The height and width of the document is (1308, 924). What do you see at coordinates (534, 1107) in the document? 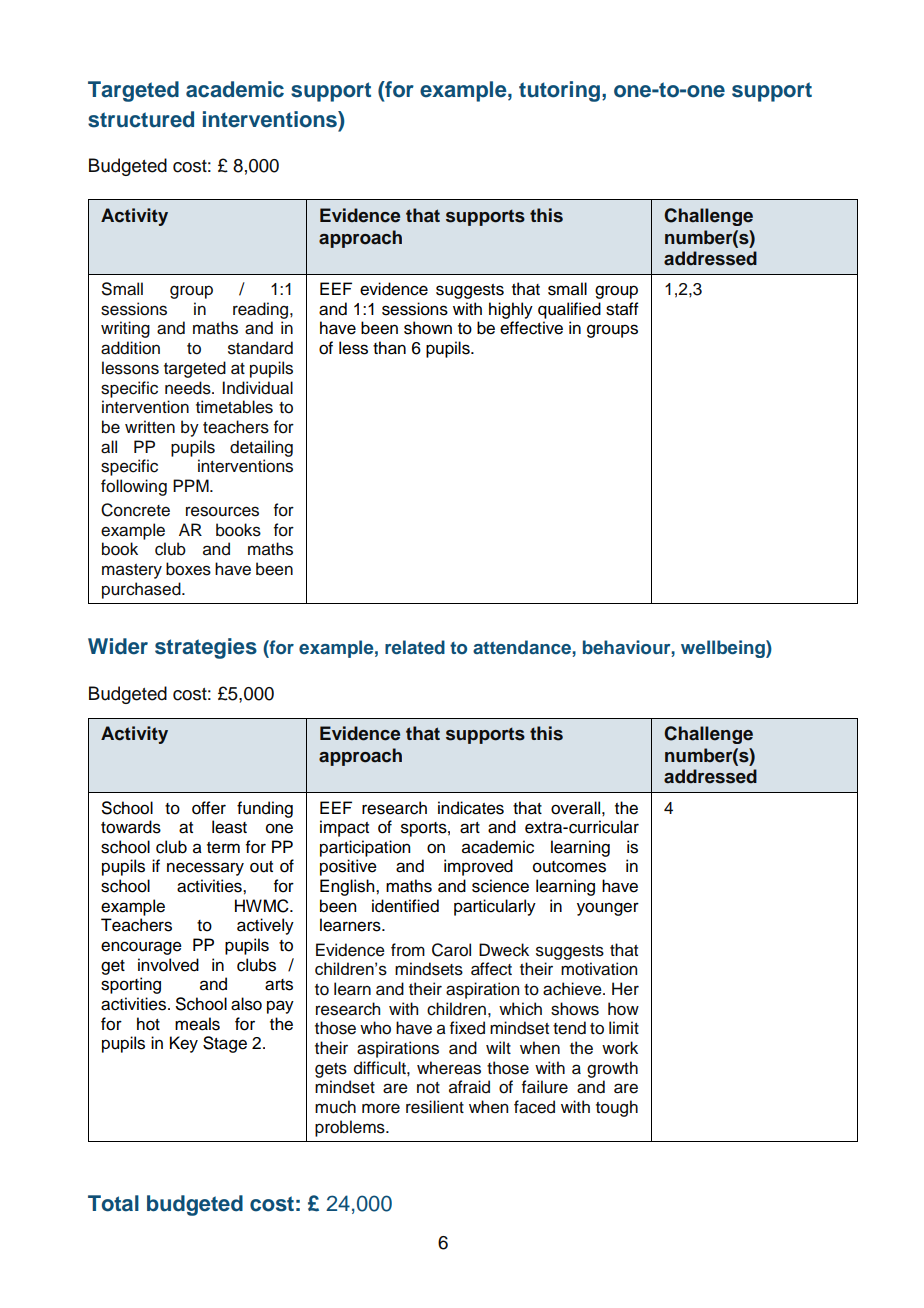
I see `faced` at bounding box center [534, 1107].
